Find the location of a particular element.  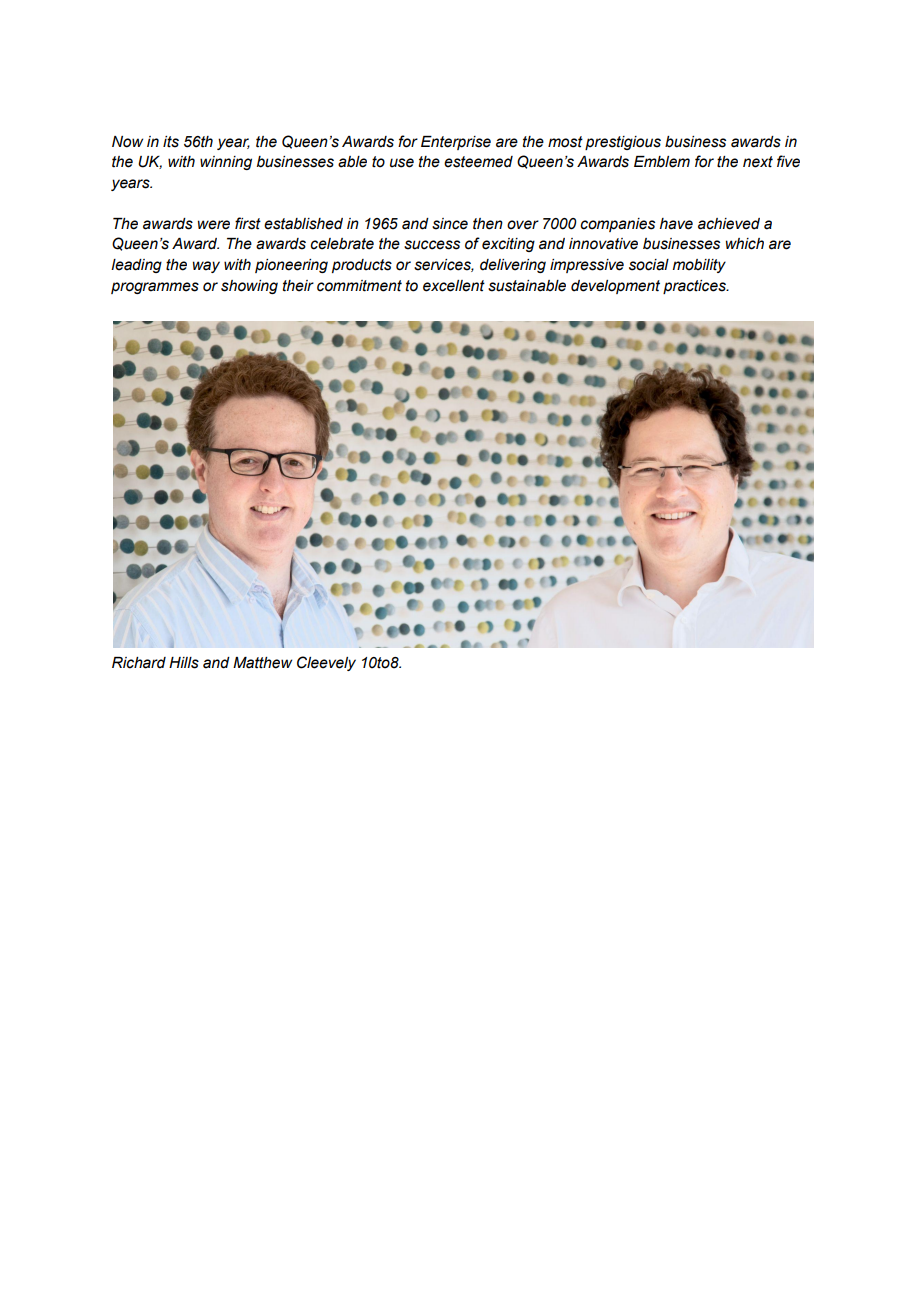

programmes is located at coordinates (155, 288).
